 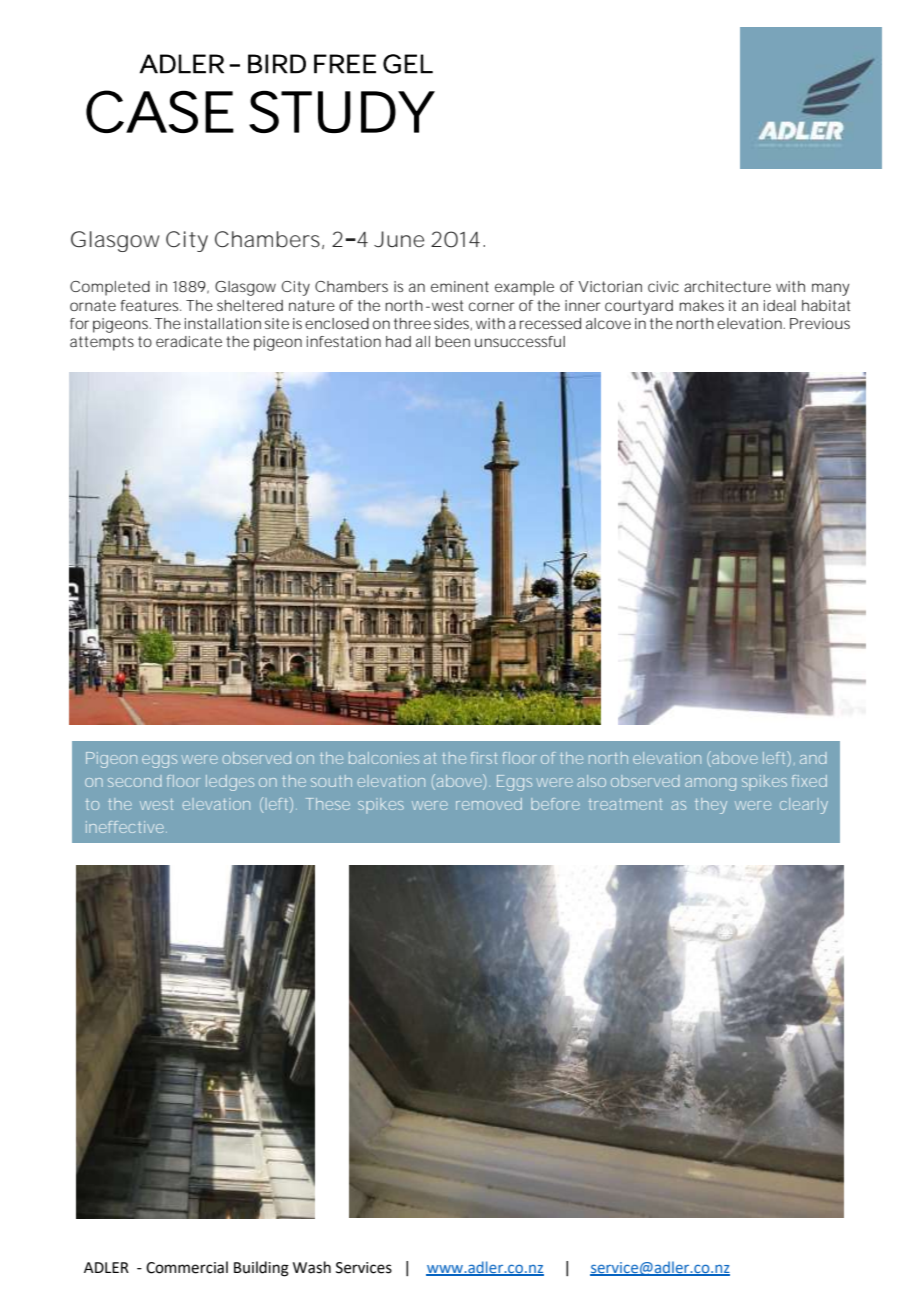 I want to click on Commercial, so click(x=187, y=1267).
